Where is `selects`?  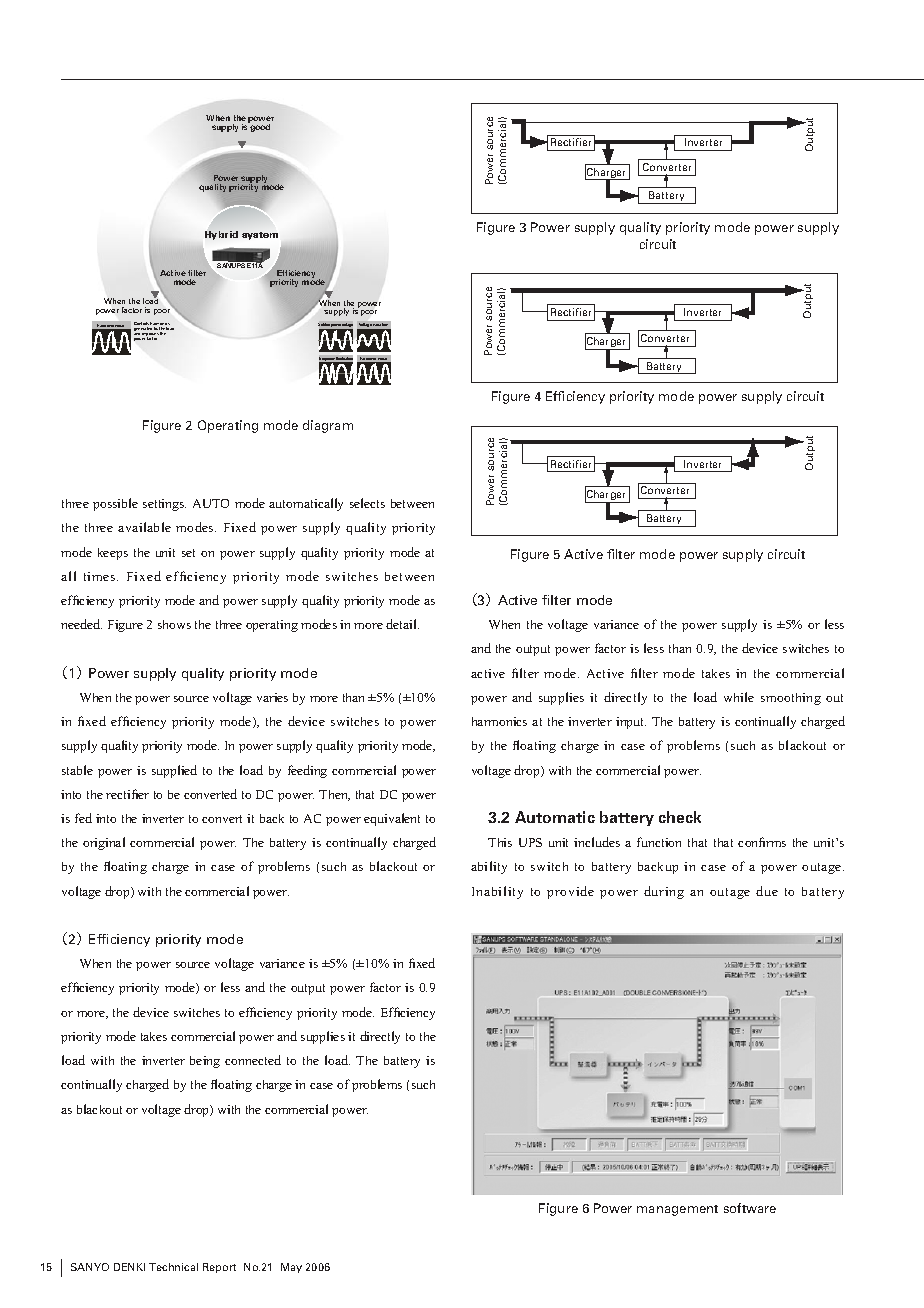
selects is located at coordinates (367, 503).
